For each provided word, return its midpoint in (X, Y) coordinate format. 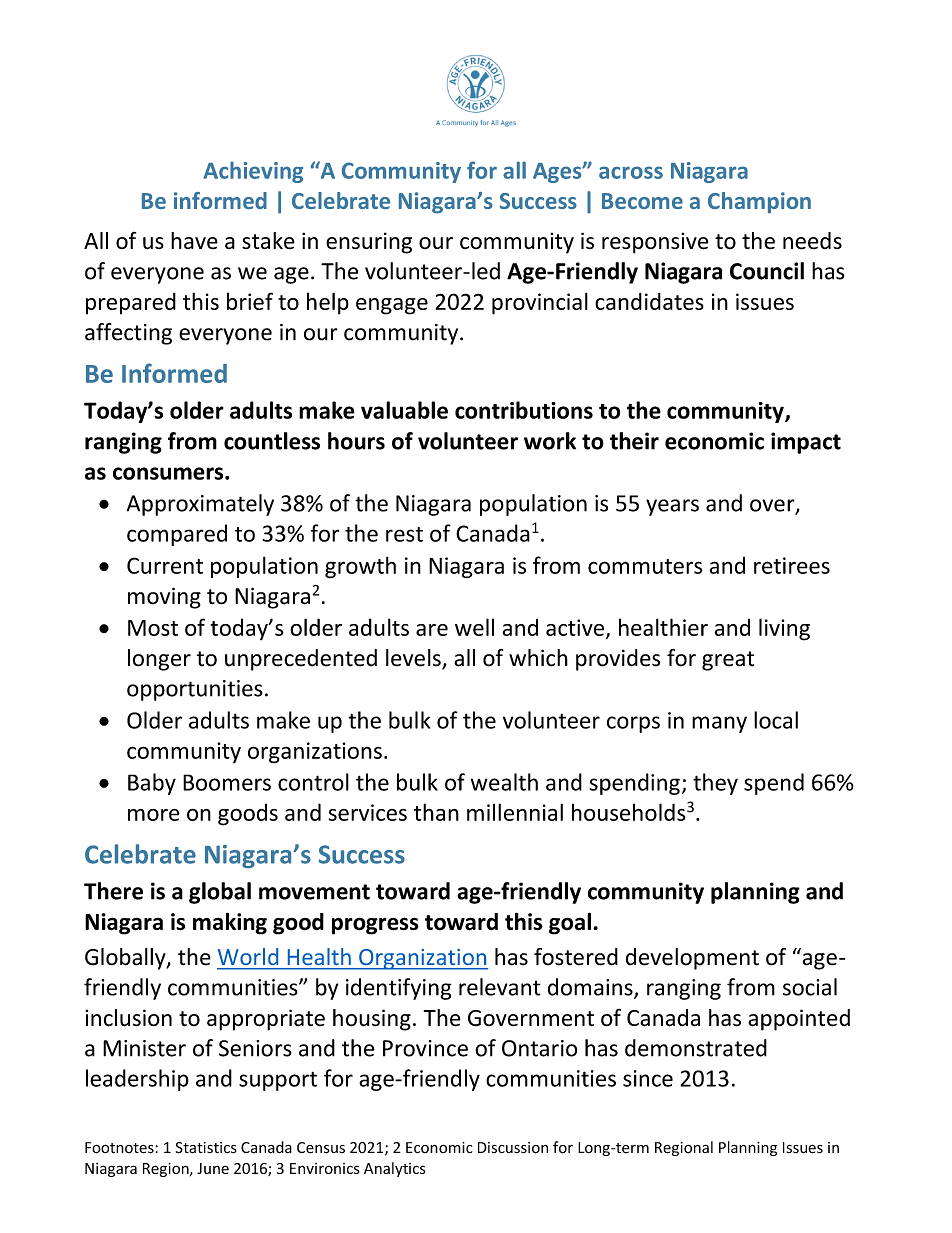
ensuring (369, 243)
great (728, 661)
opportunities (195, 690)
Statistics (206, 1148)
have (194, 241)
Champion (759, 202)
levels (414, 659)
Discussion (513, 1148)
